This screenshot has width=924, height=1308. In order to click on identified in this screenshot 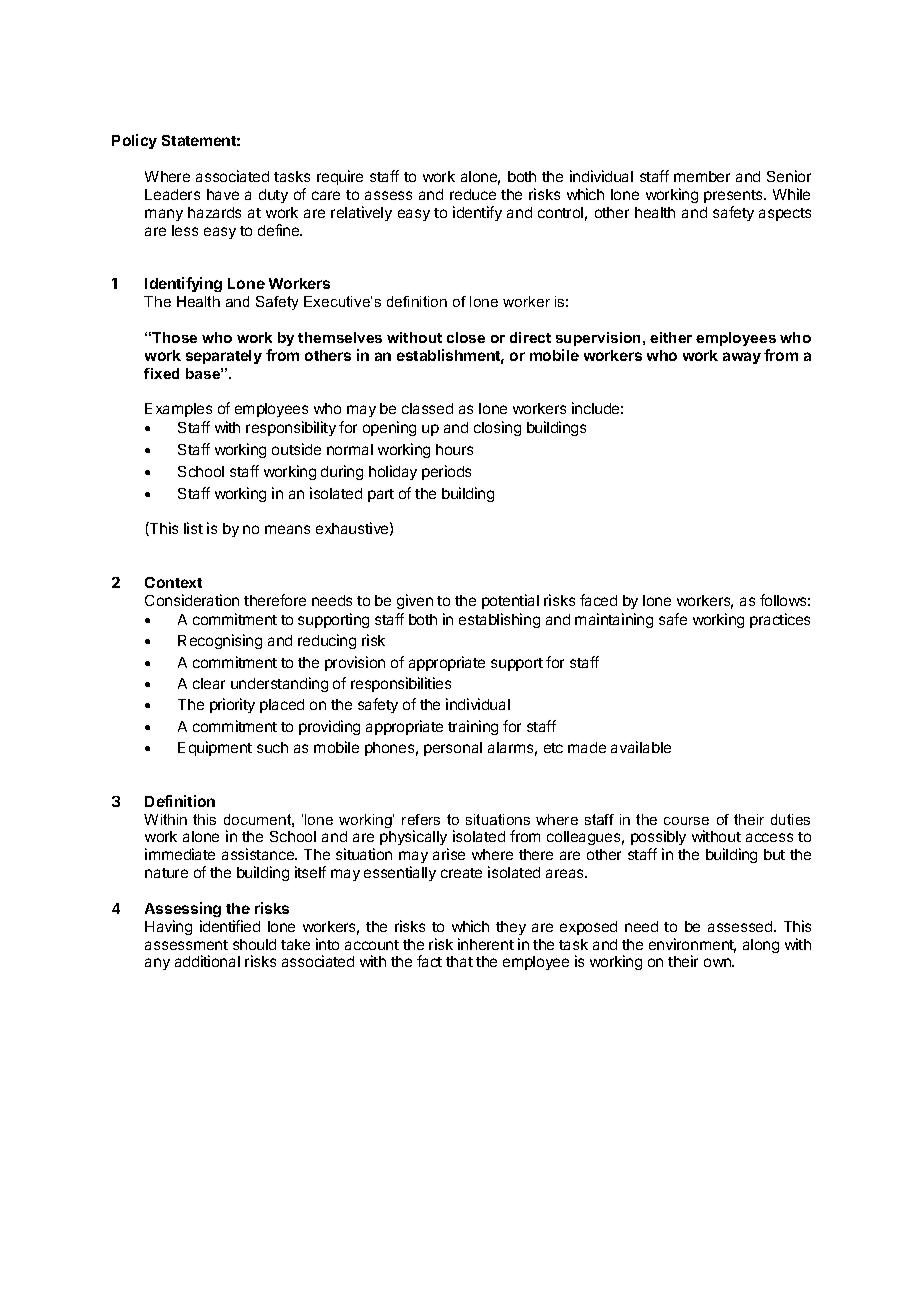, I will do `click(230, 926)`.
